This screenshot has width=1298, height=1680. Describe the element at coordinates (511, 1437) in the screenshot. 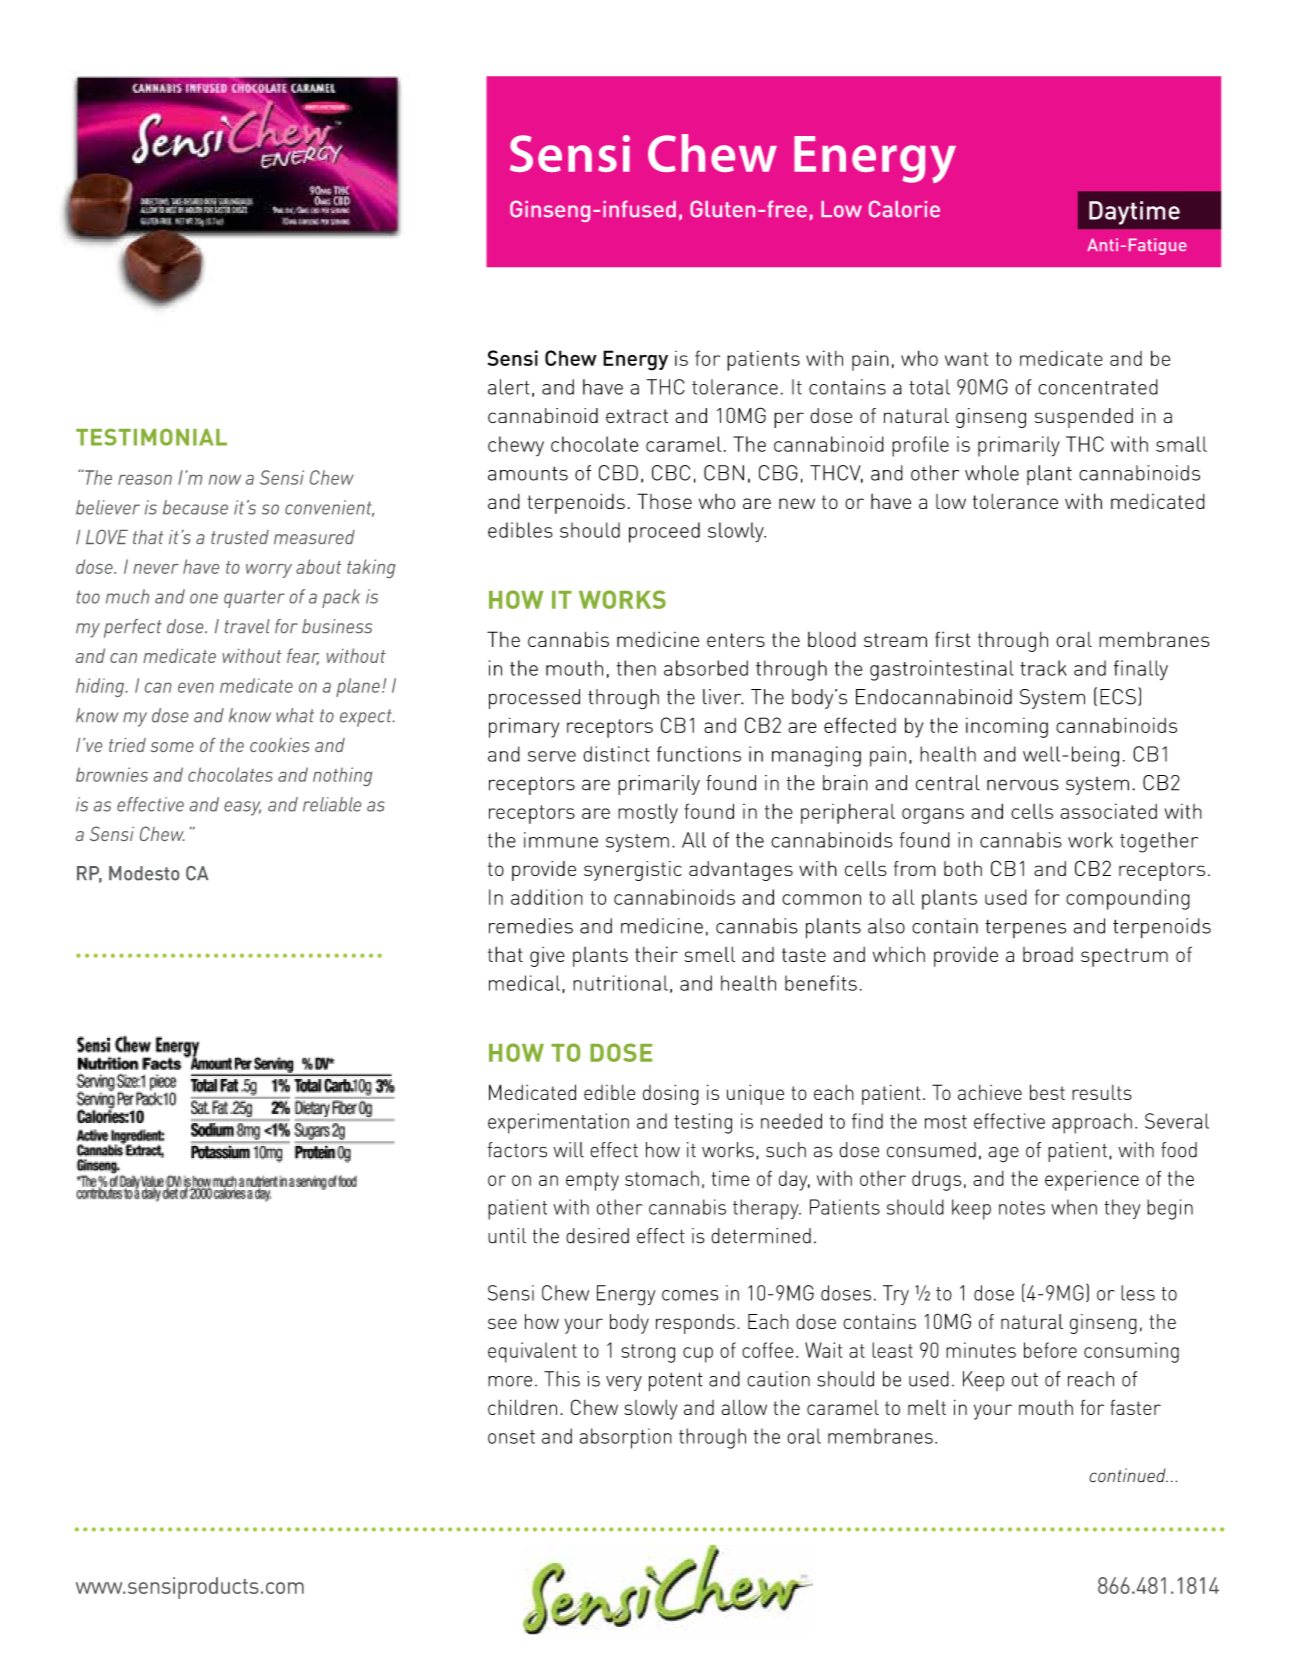

I see `onset` at that location.
